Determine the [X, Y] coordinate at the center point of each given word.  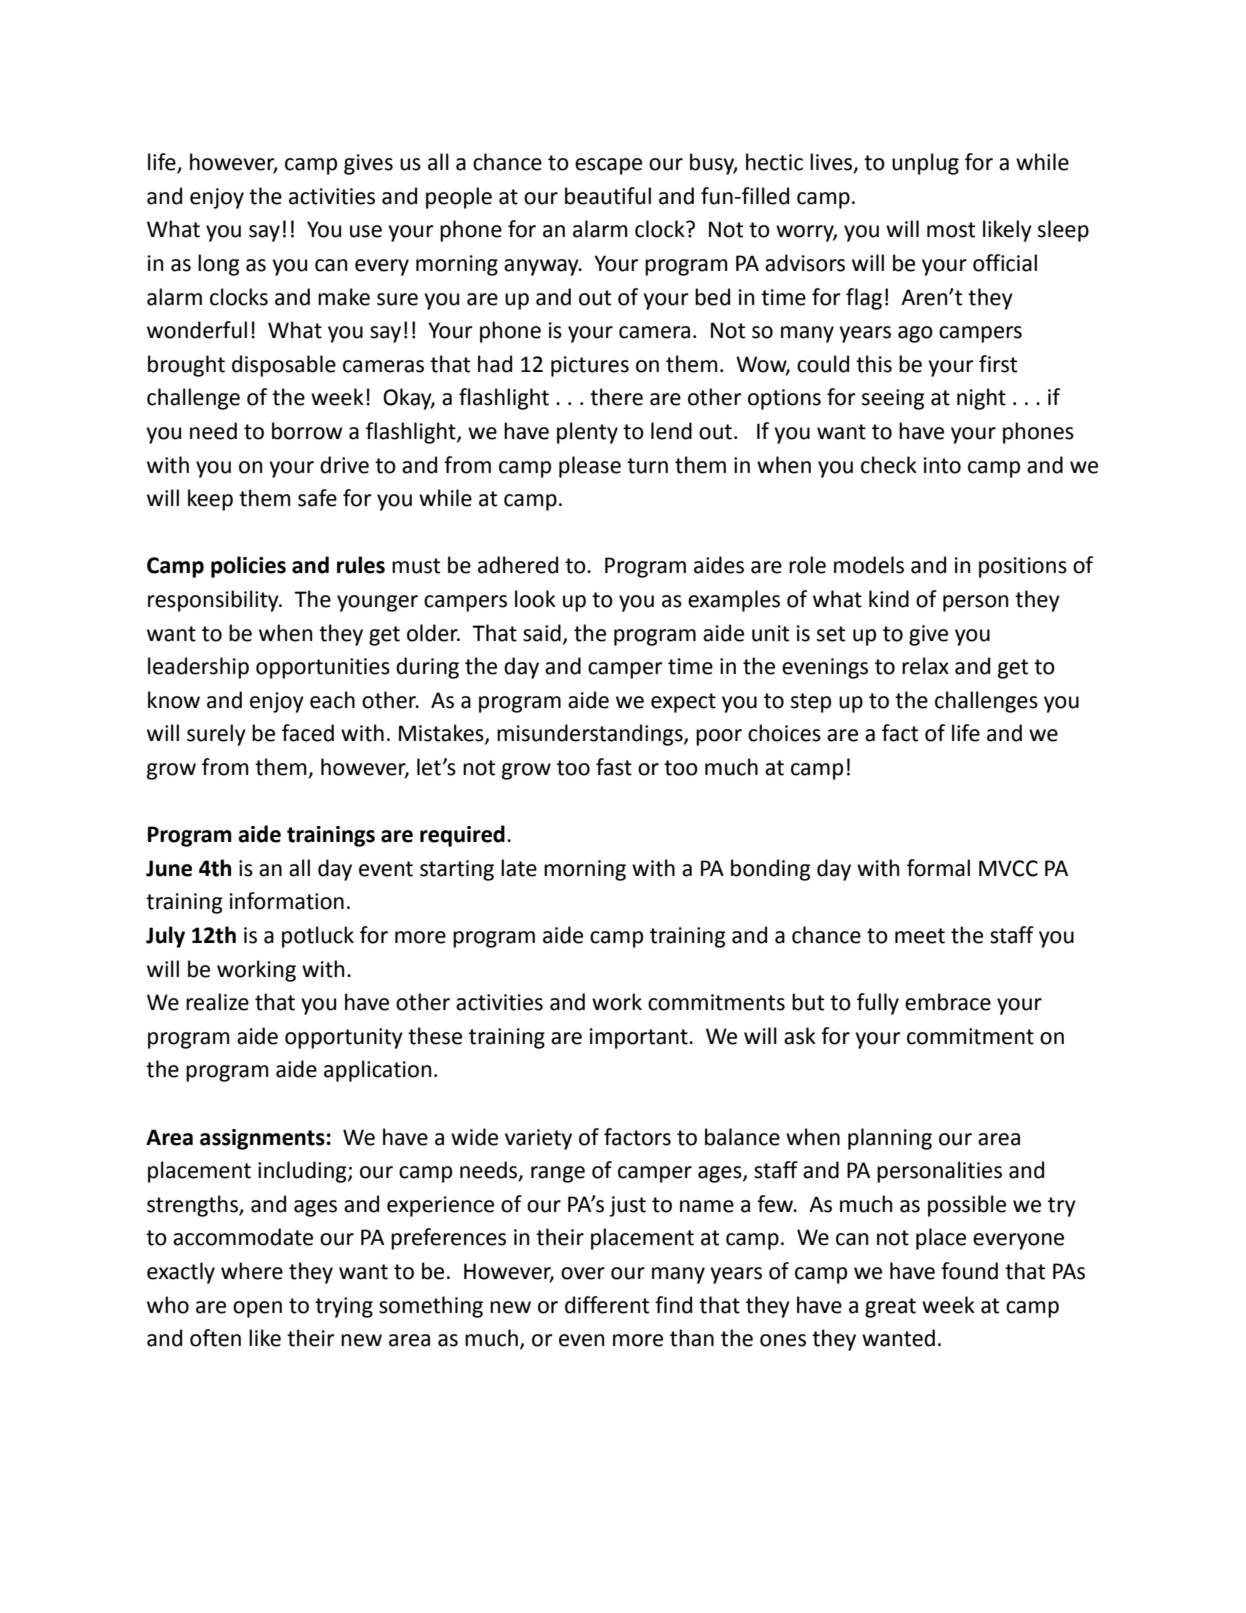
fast [614, 767]
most [951, 230]
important [640, 1038]
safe [317, 498]
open [257, 1309]
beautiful [608, 196]
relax [925, 666]
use [366, 231]
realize [217, 1002]
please [590, 467]
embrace [948, 1002]
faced [308, 733]
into [942, 465]
